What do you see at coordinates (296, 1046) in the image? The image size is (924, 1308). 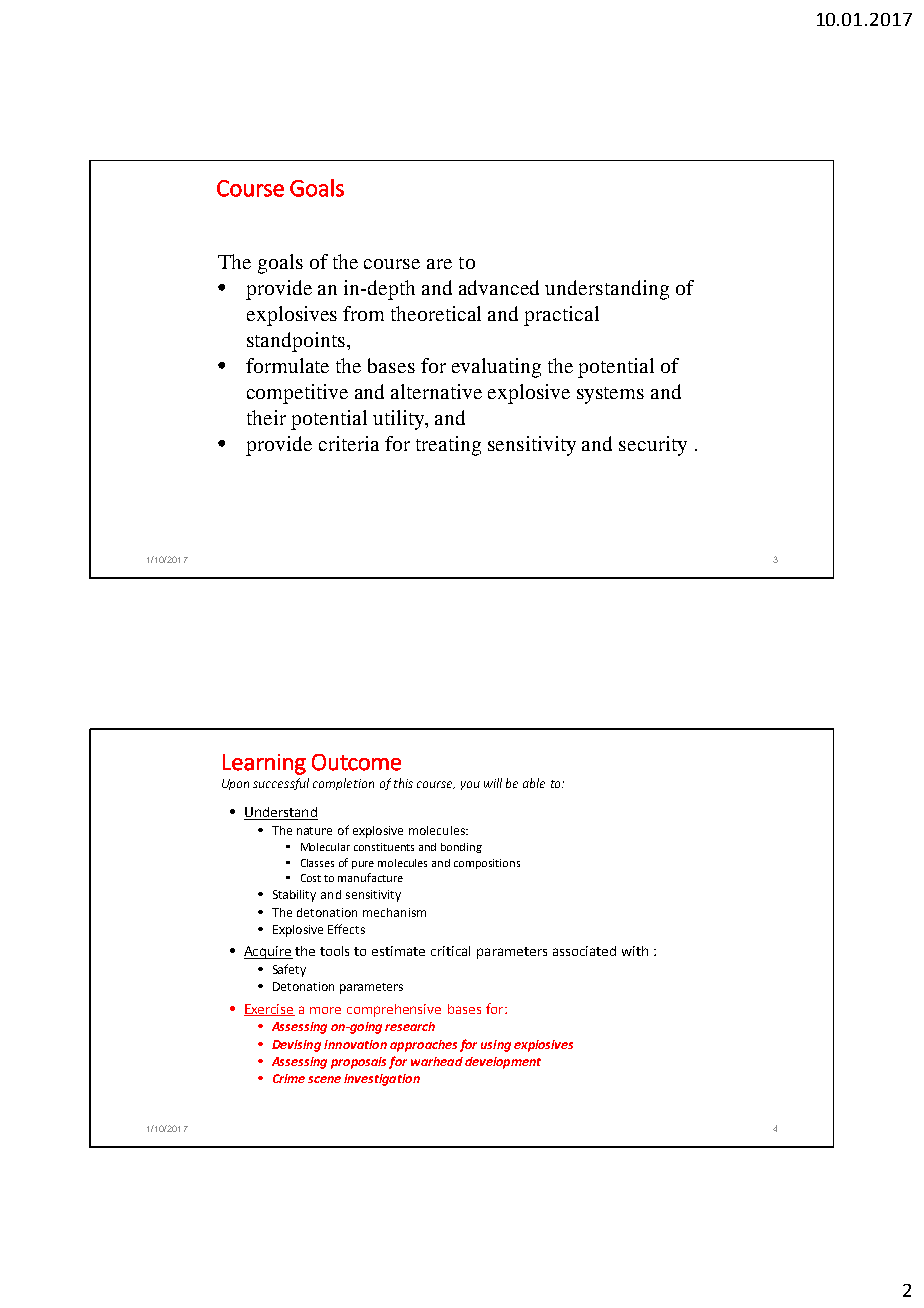 I see `Devising` at bounding box center [296, 1046].
